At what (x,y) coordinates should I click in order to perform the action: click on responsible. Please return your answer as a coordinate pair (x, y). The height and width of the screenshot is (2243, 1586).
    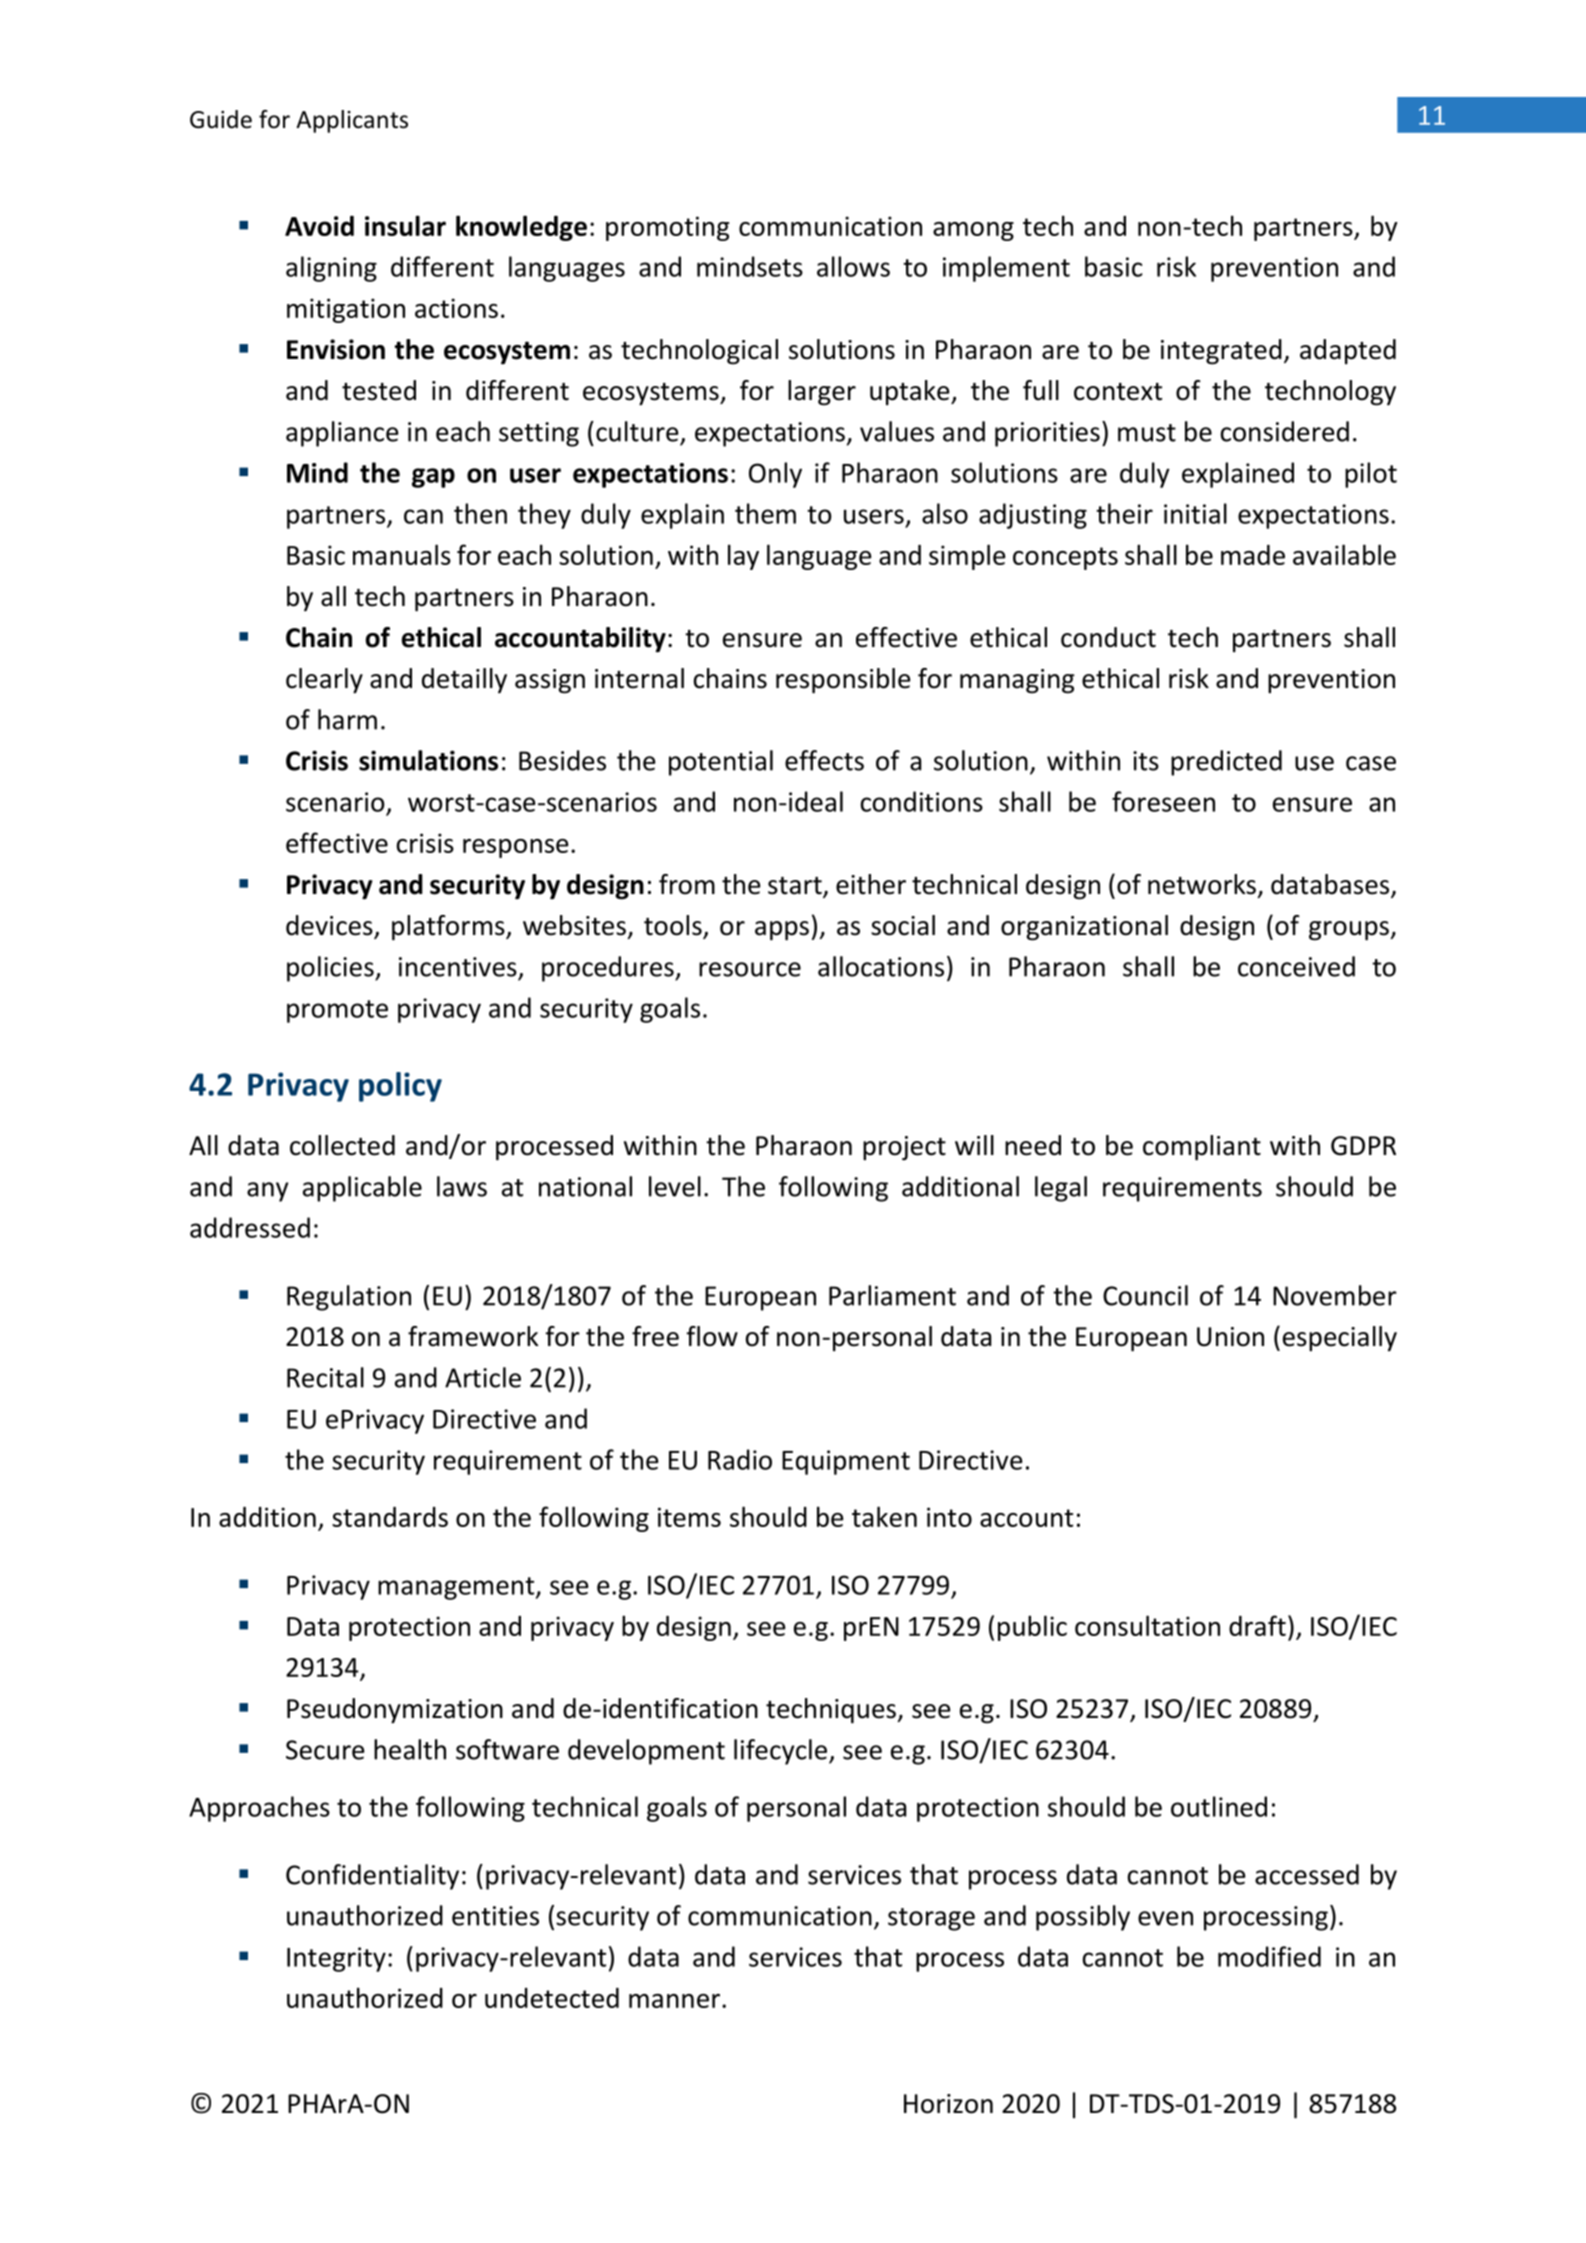
    Looking at the image, I should click on (843, 681).
